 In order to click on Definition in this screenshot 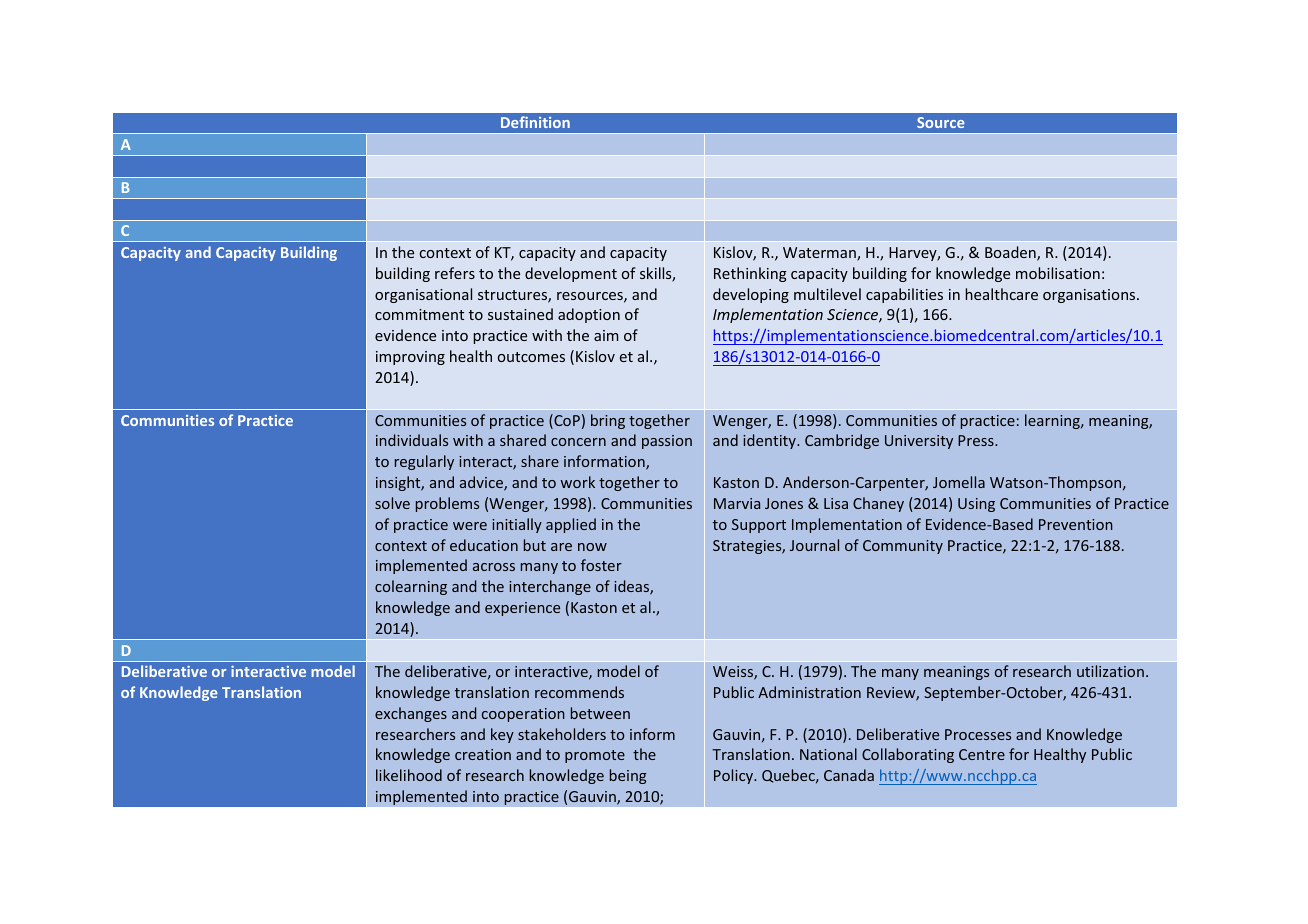, I will do `click(535, 122)`.
